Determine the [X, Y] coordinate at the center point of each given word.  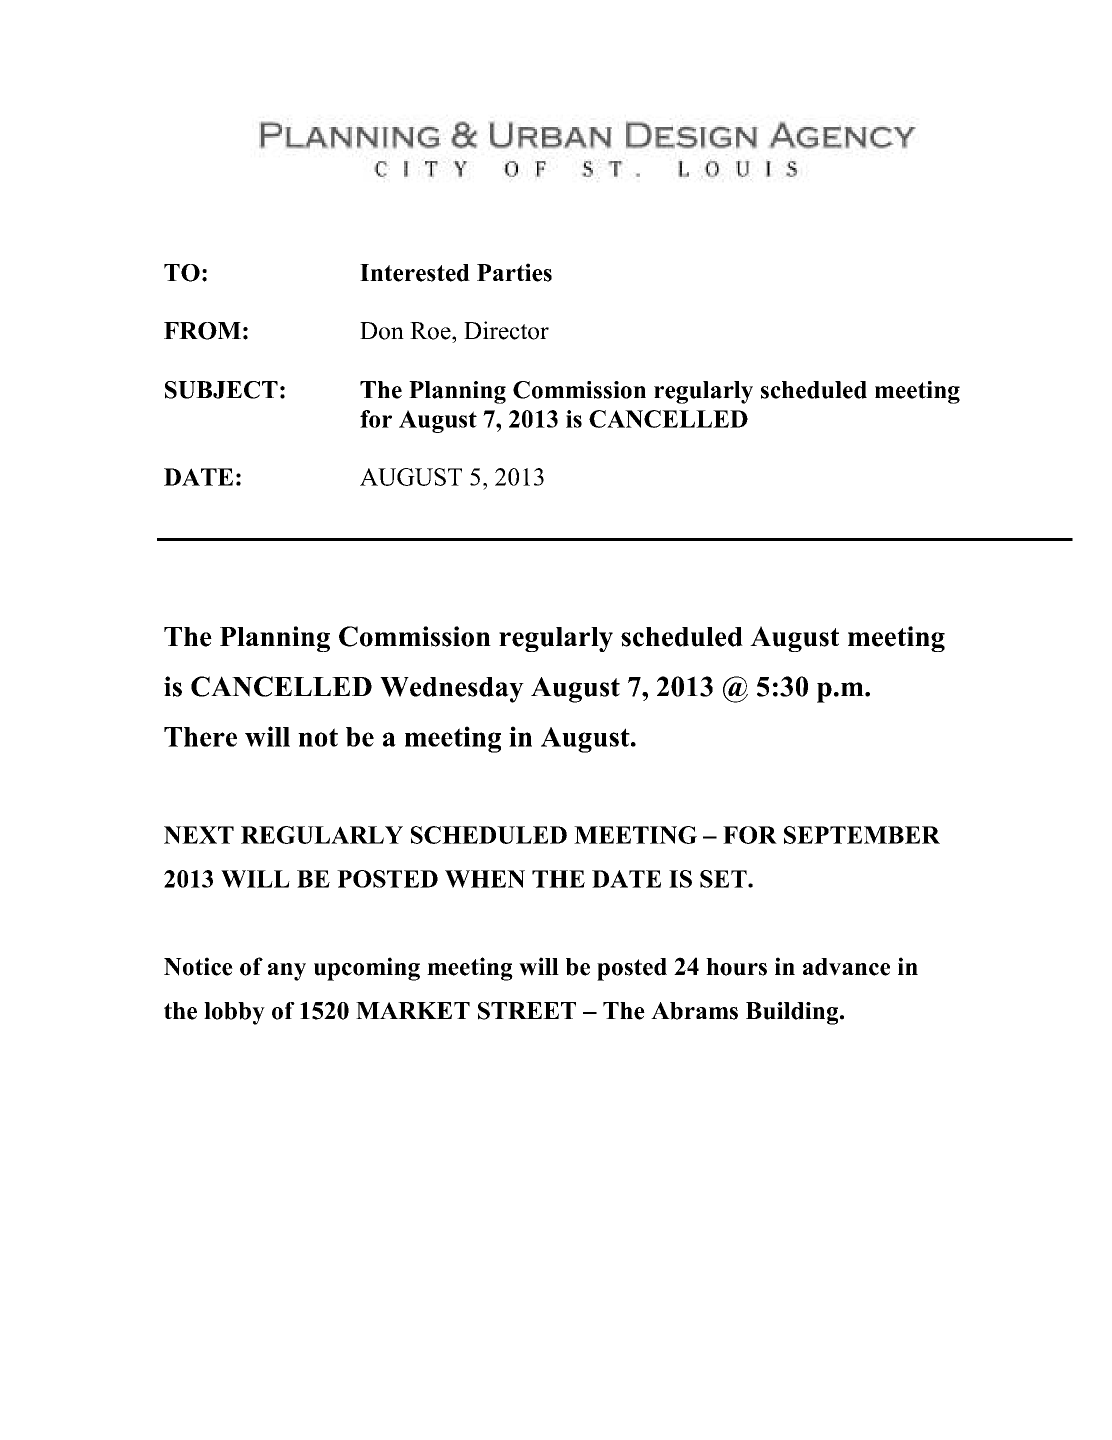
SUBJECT [221, 390]
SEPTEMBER [862, 835]
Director [506, 330]
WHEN [485, 879]
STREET [527, 1011]
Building [793, 1013]
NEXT [199, 835]
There [200, 737]
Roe [431, 331]
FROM [202, 331]
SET [724, 879]
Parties [514, 272]
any [287, 972]
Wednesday [452, 690]
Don [382, 331]
